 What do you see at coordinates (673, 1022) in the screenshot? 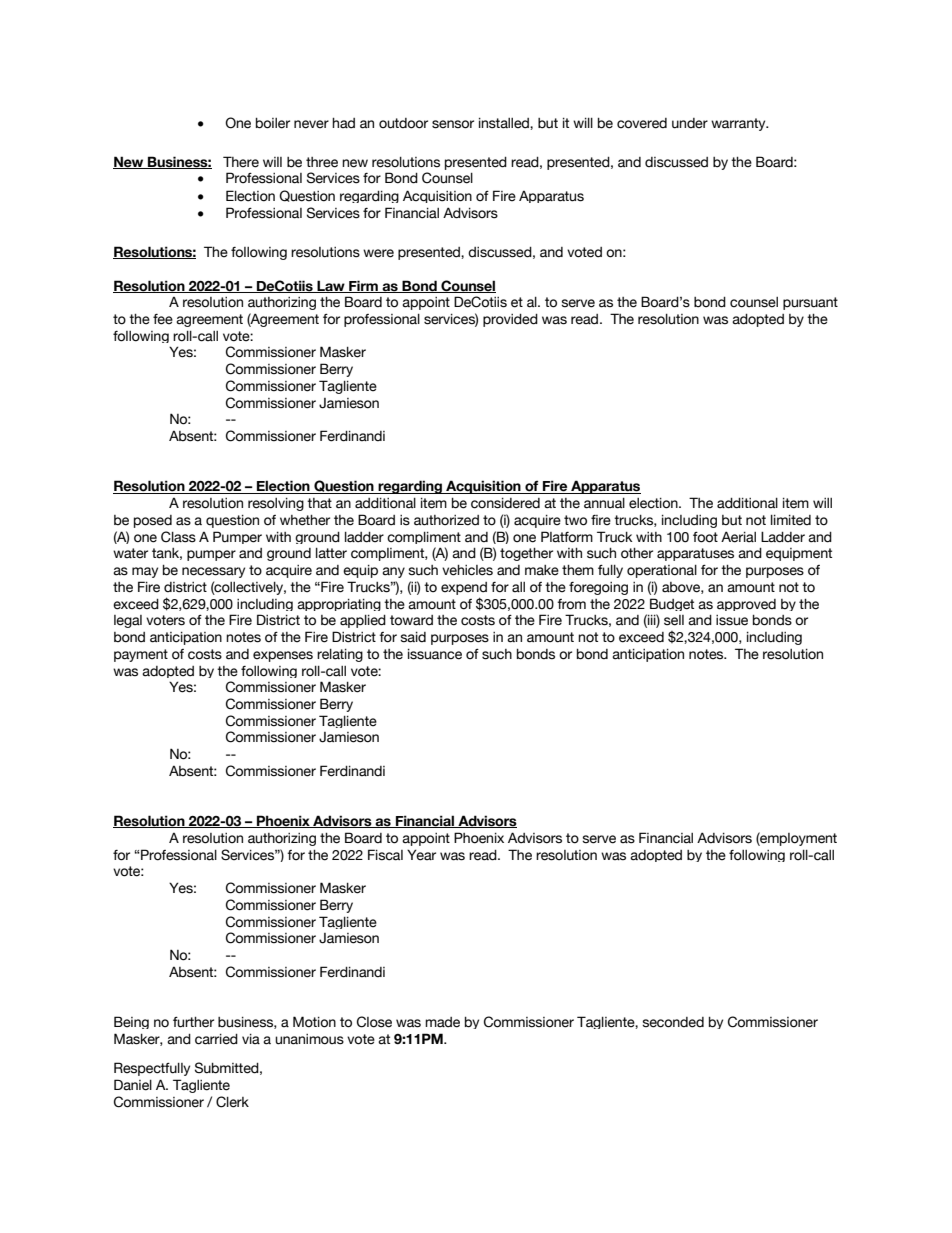
I see `seconded` at bounding box center [673, 1022].
